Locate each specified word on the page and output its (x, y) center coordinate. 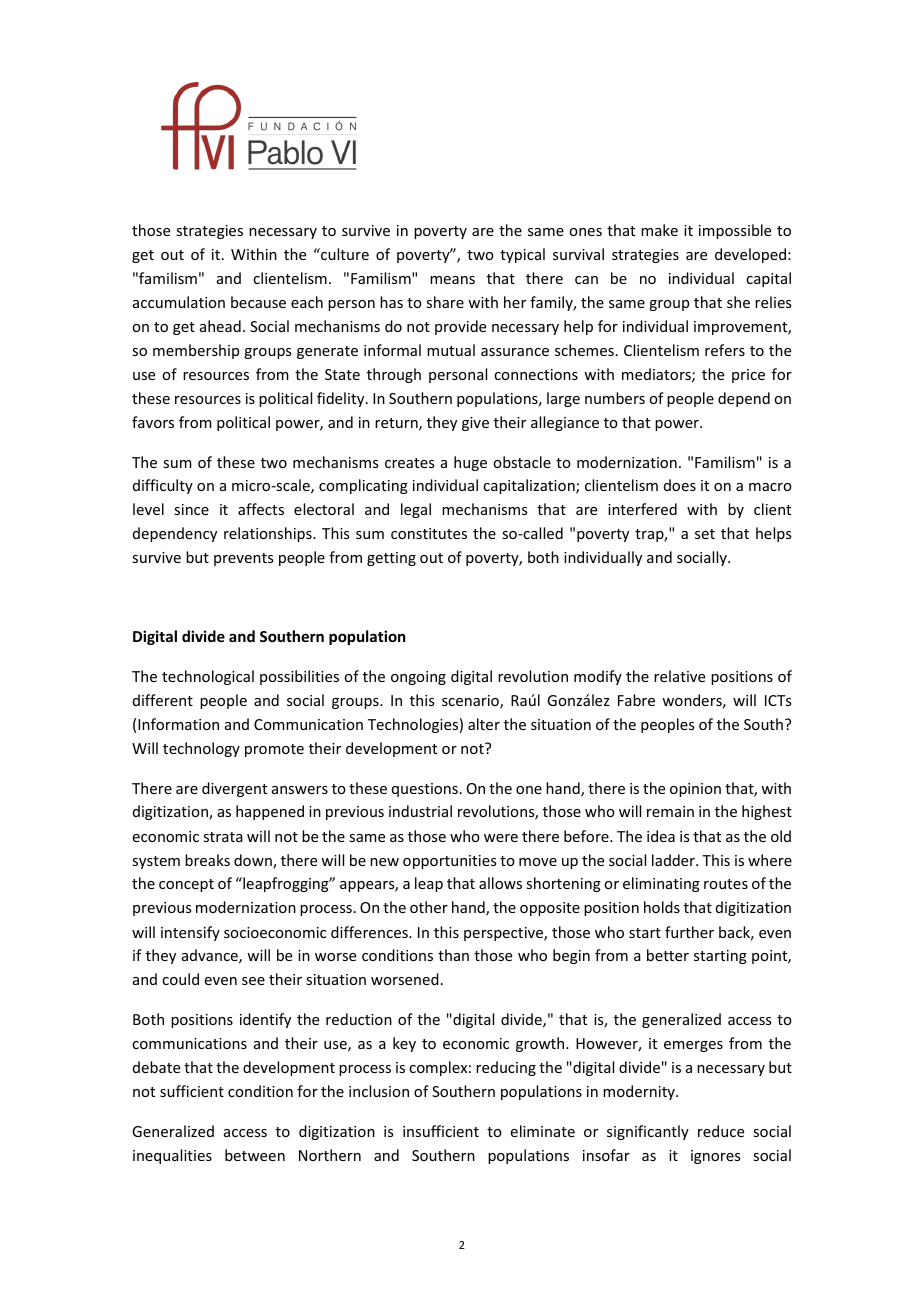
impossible (735, 231)
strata (223, 837)
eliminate (543, 1131)
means (452, 280)
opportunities (449, 862)
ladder (674, 860)
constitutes (429, 533)
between (255, 1155)
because (258, 302)
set (705, 534)
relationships (269, 534)
